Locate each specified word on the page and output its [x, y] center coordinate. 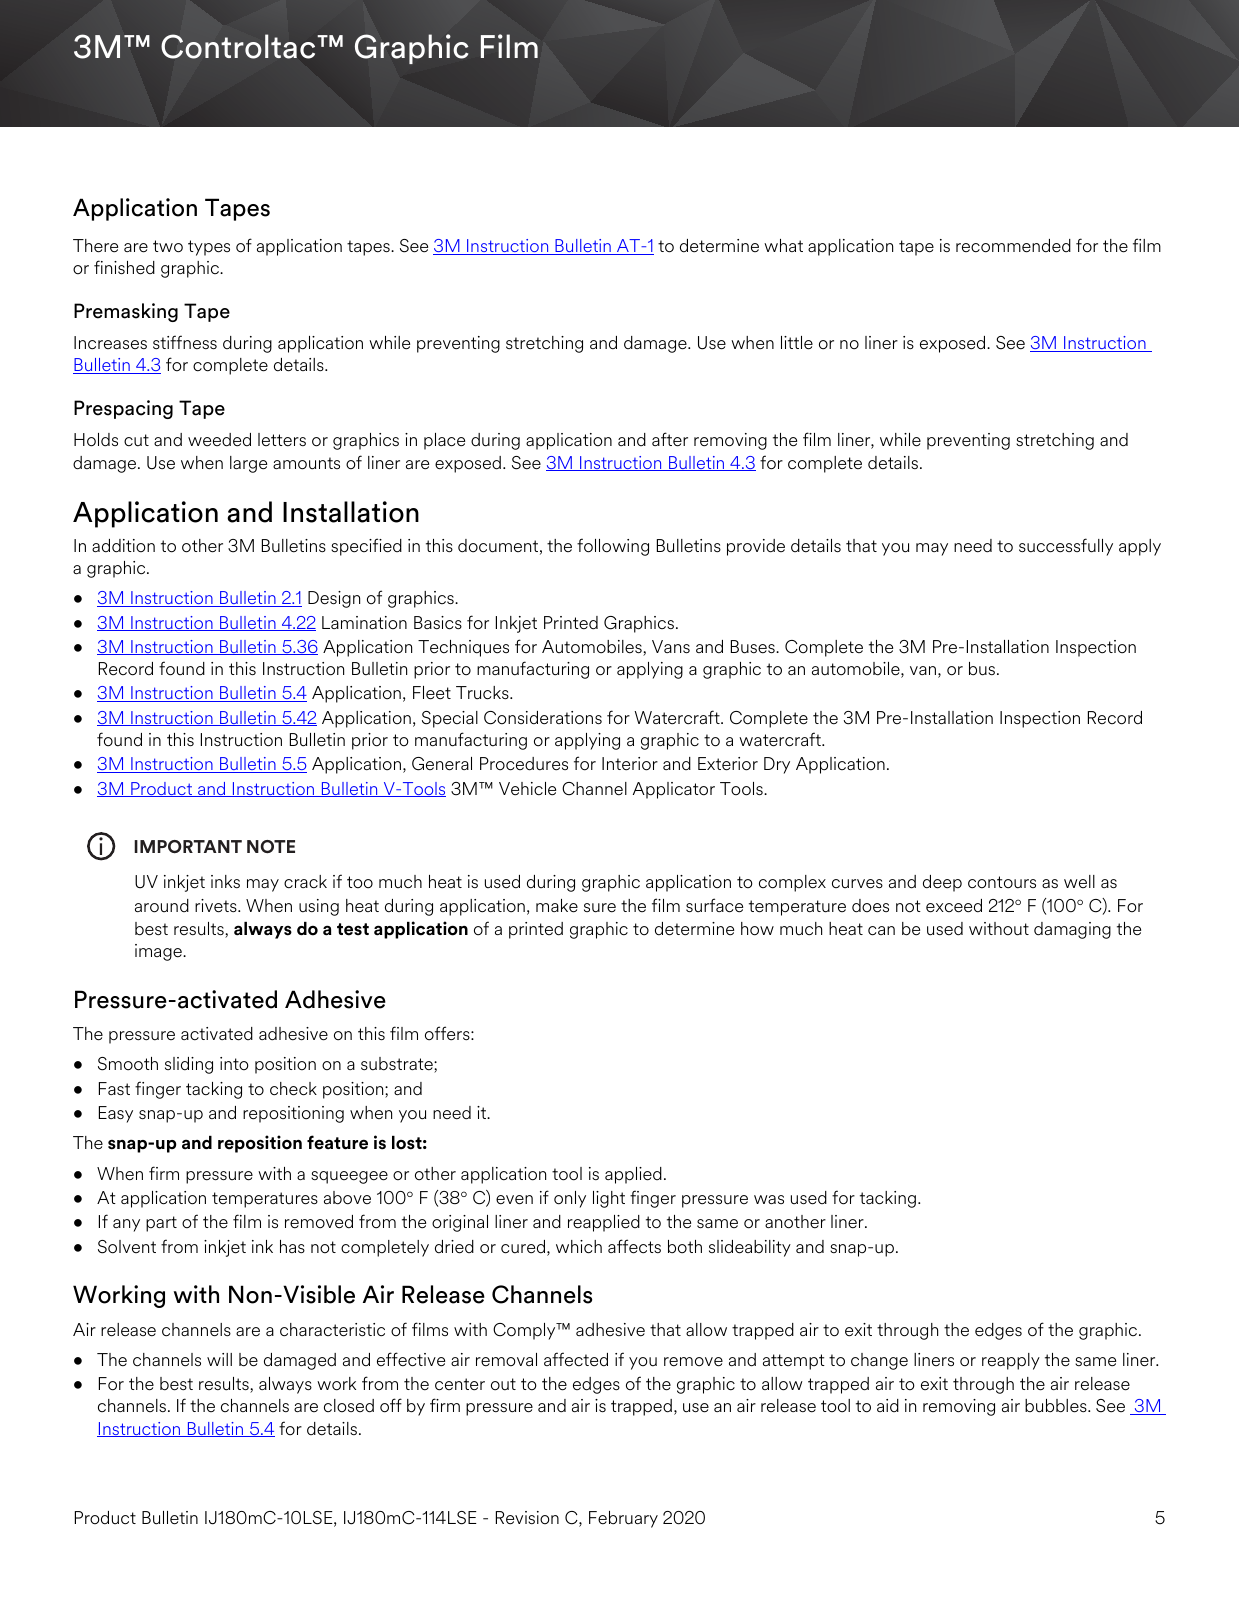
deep [942, 883]
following [613, 547]
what [783, 245]
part [161, 1224]
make [557, 906]
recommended [1013, 246]
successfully [1066, 547]
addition [123, 546]
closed [349, 1406]
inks [225, 881]
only [570, 1199]
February [623, 1519]
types [209, 248]
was [769, 1199]
